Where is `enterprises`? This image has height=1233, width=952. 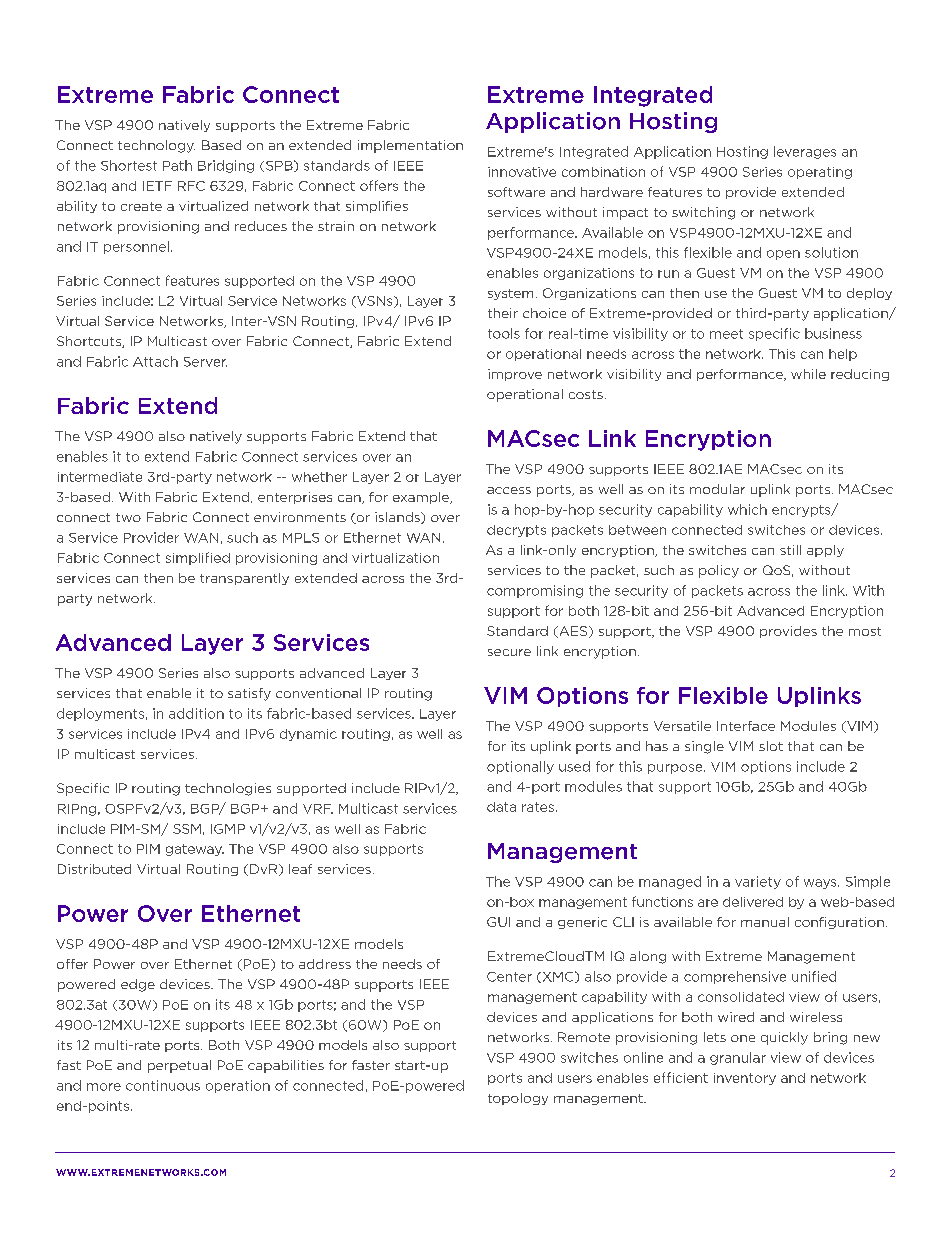
enterprises is located at coordinates (295, 498).
